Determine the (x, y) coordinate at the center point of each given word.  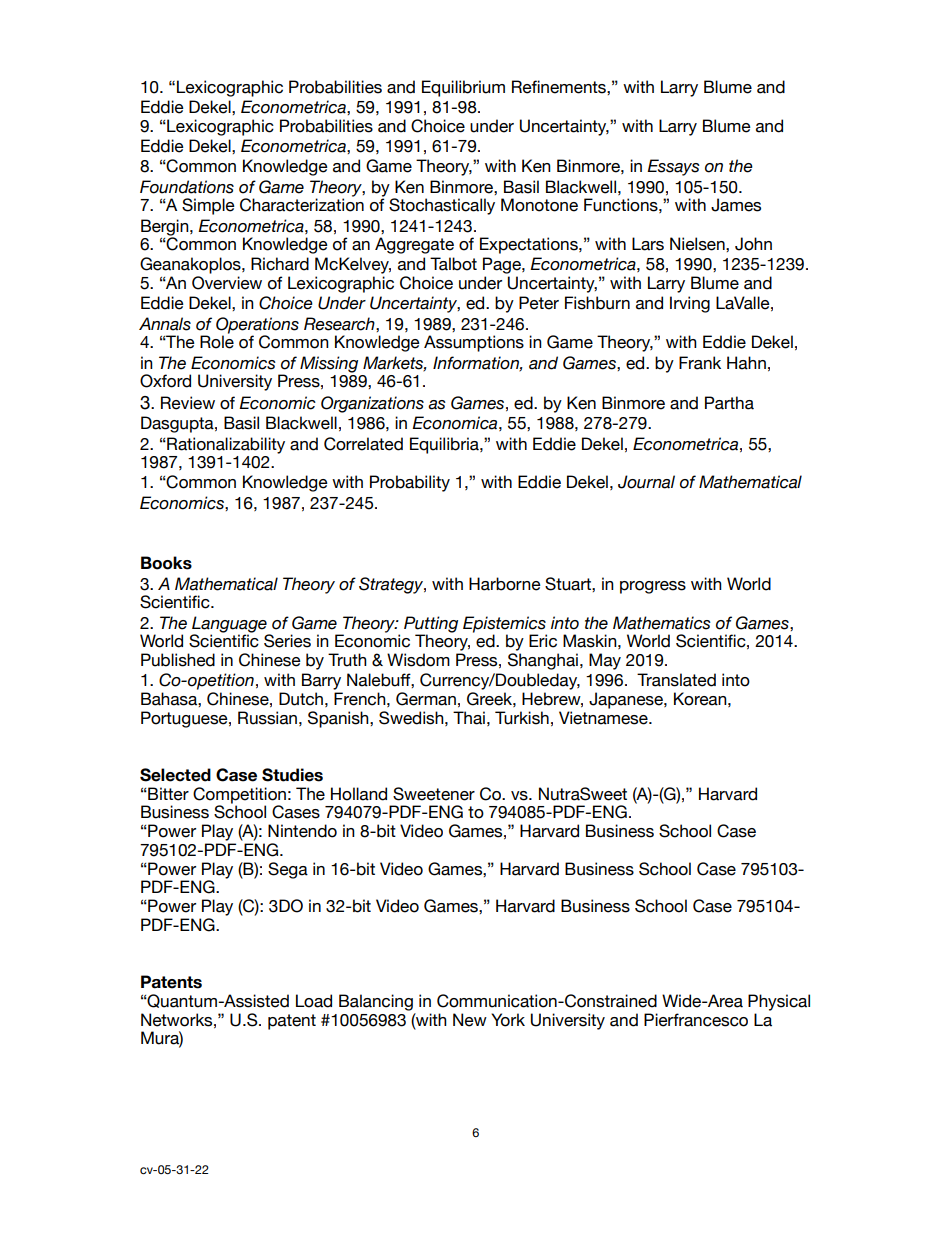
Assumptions (474, 343)
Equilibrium (463, 88)
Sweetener (434, 794)
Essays (673, 167)
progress (653, 587)
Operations (257, 325)
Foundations (187, 187)
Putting (431, 625)
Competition (239, 796)
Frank (700, 363)
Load (314, 1001)
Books (166, 563)
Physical (779, 1002)
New (470, 1020)
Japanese (627, 700)
